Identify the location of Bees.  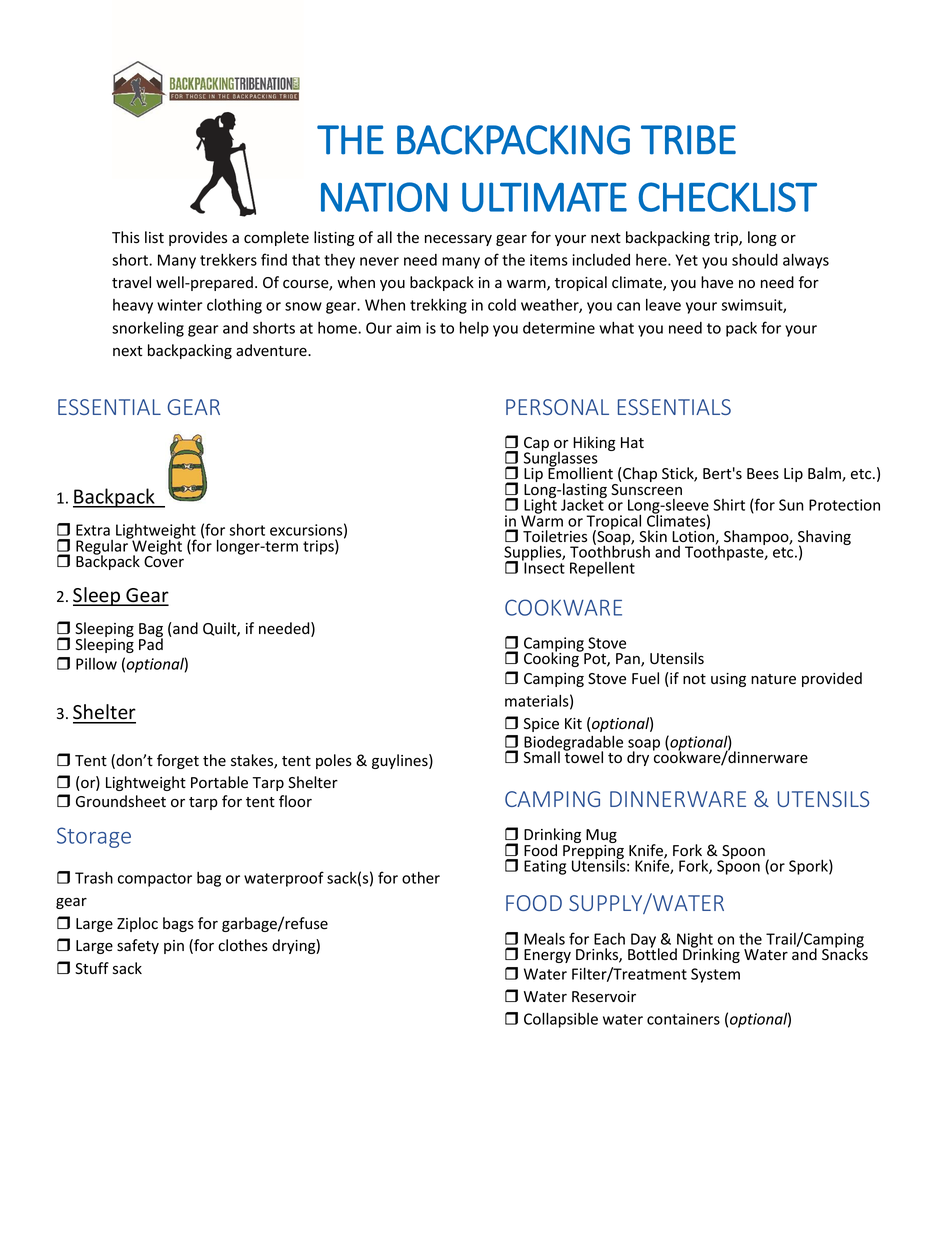
(763, 474).
